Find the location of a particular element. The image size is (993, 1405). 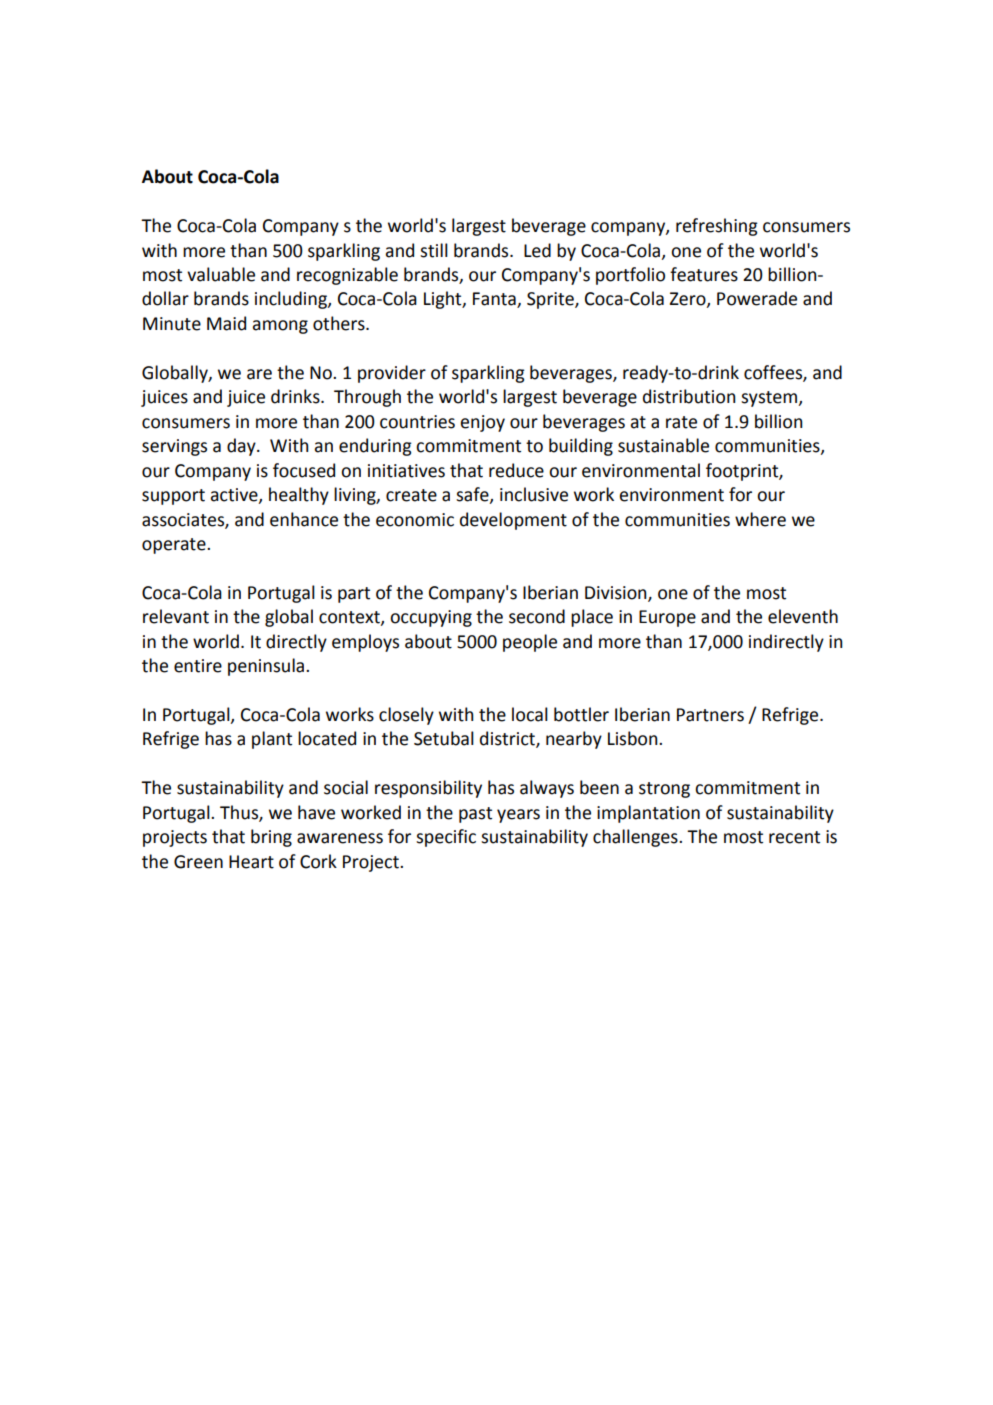

Led is located at coordinates (537, 250).
